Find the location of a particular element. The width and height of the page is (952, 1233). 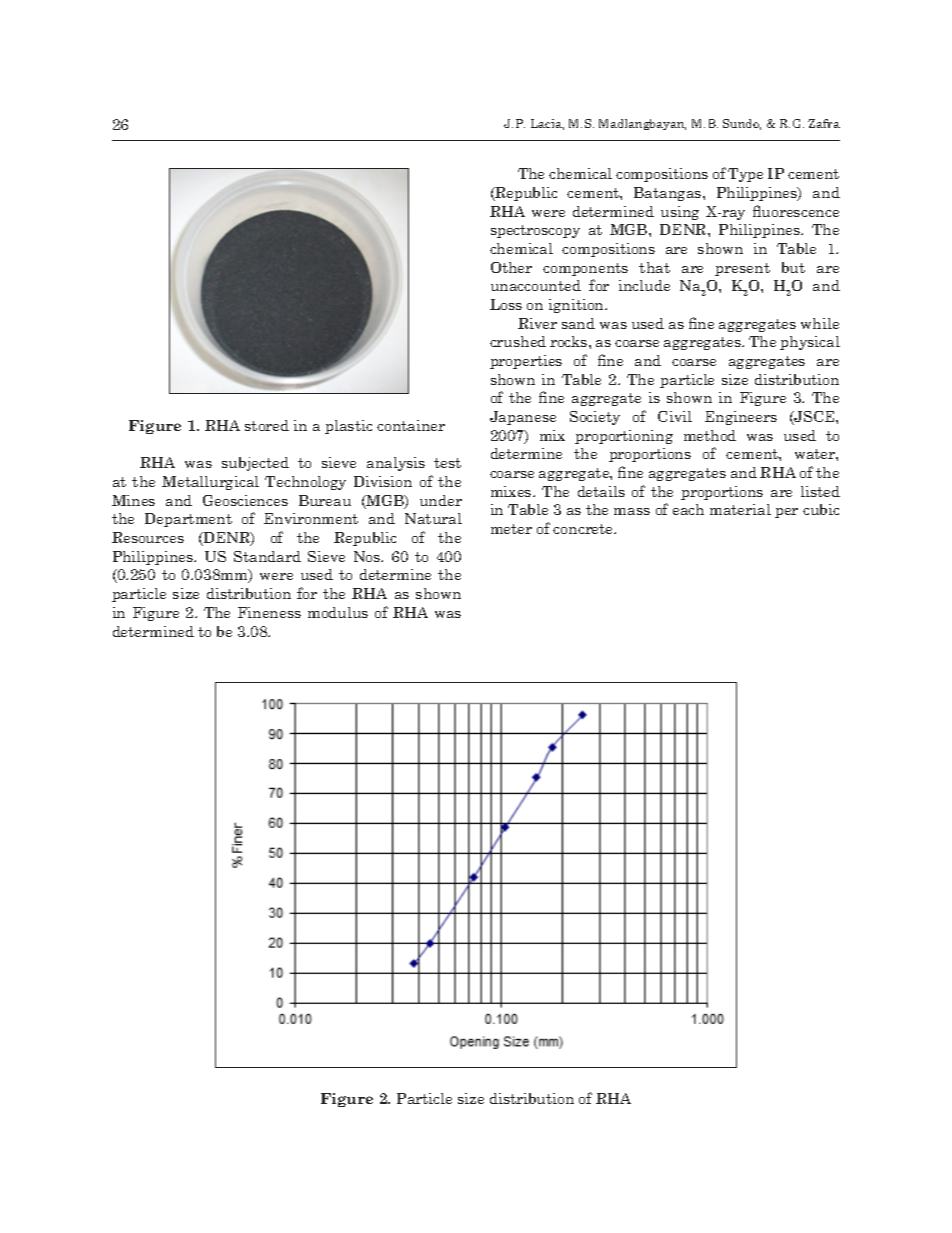

concrete is located at coordinates (584, 529).
